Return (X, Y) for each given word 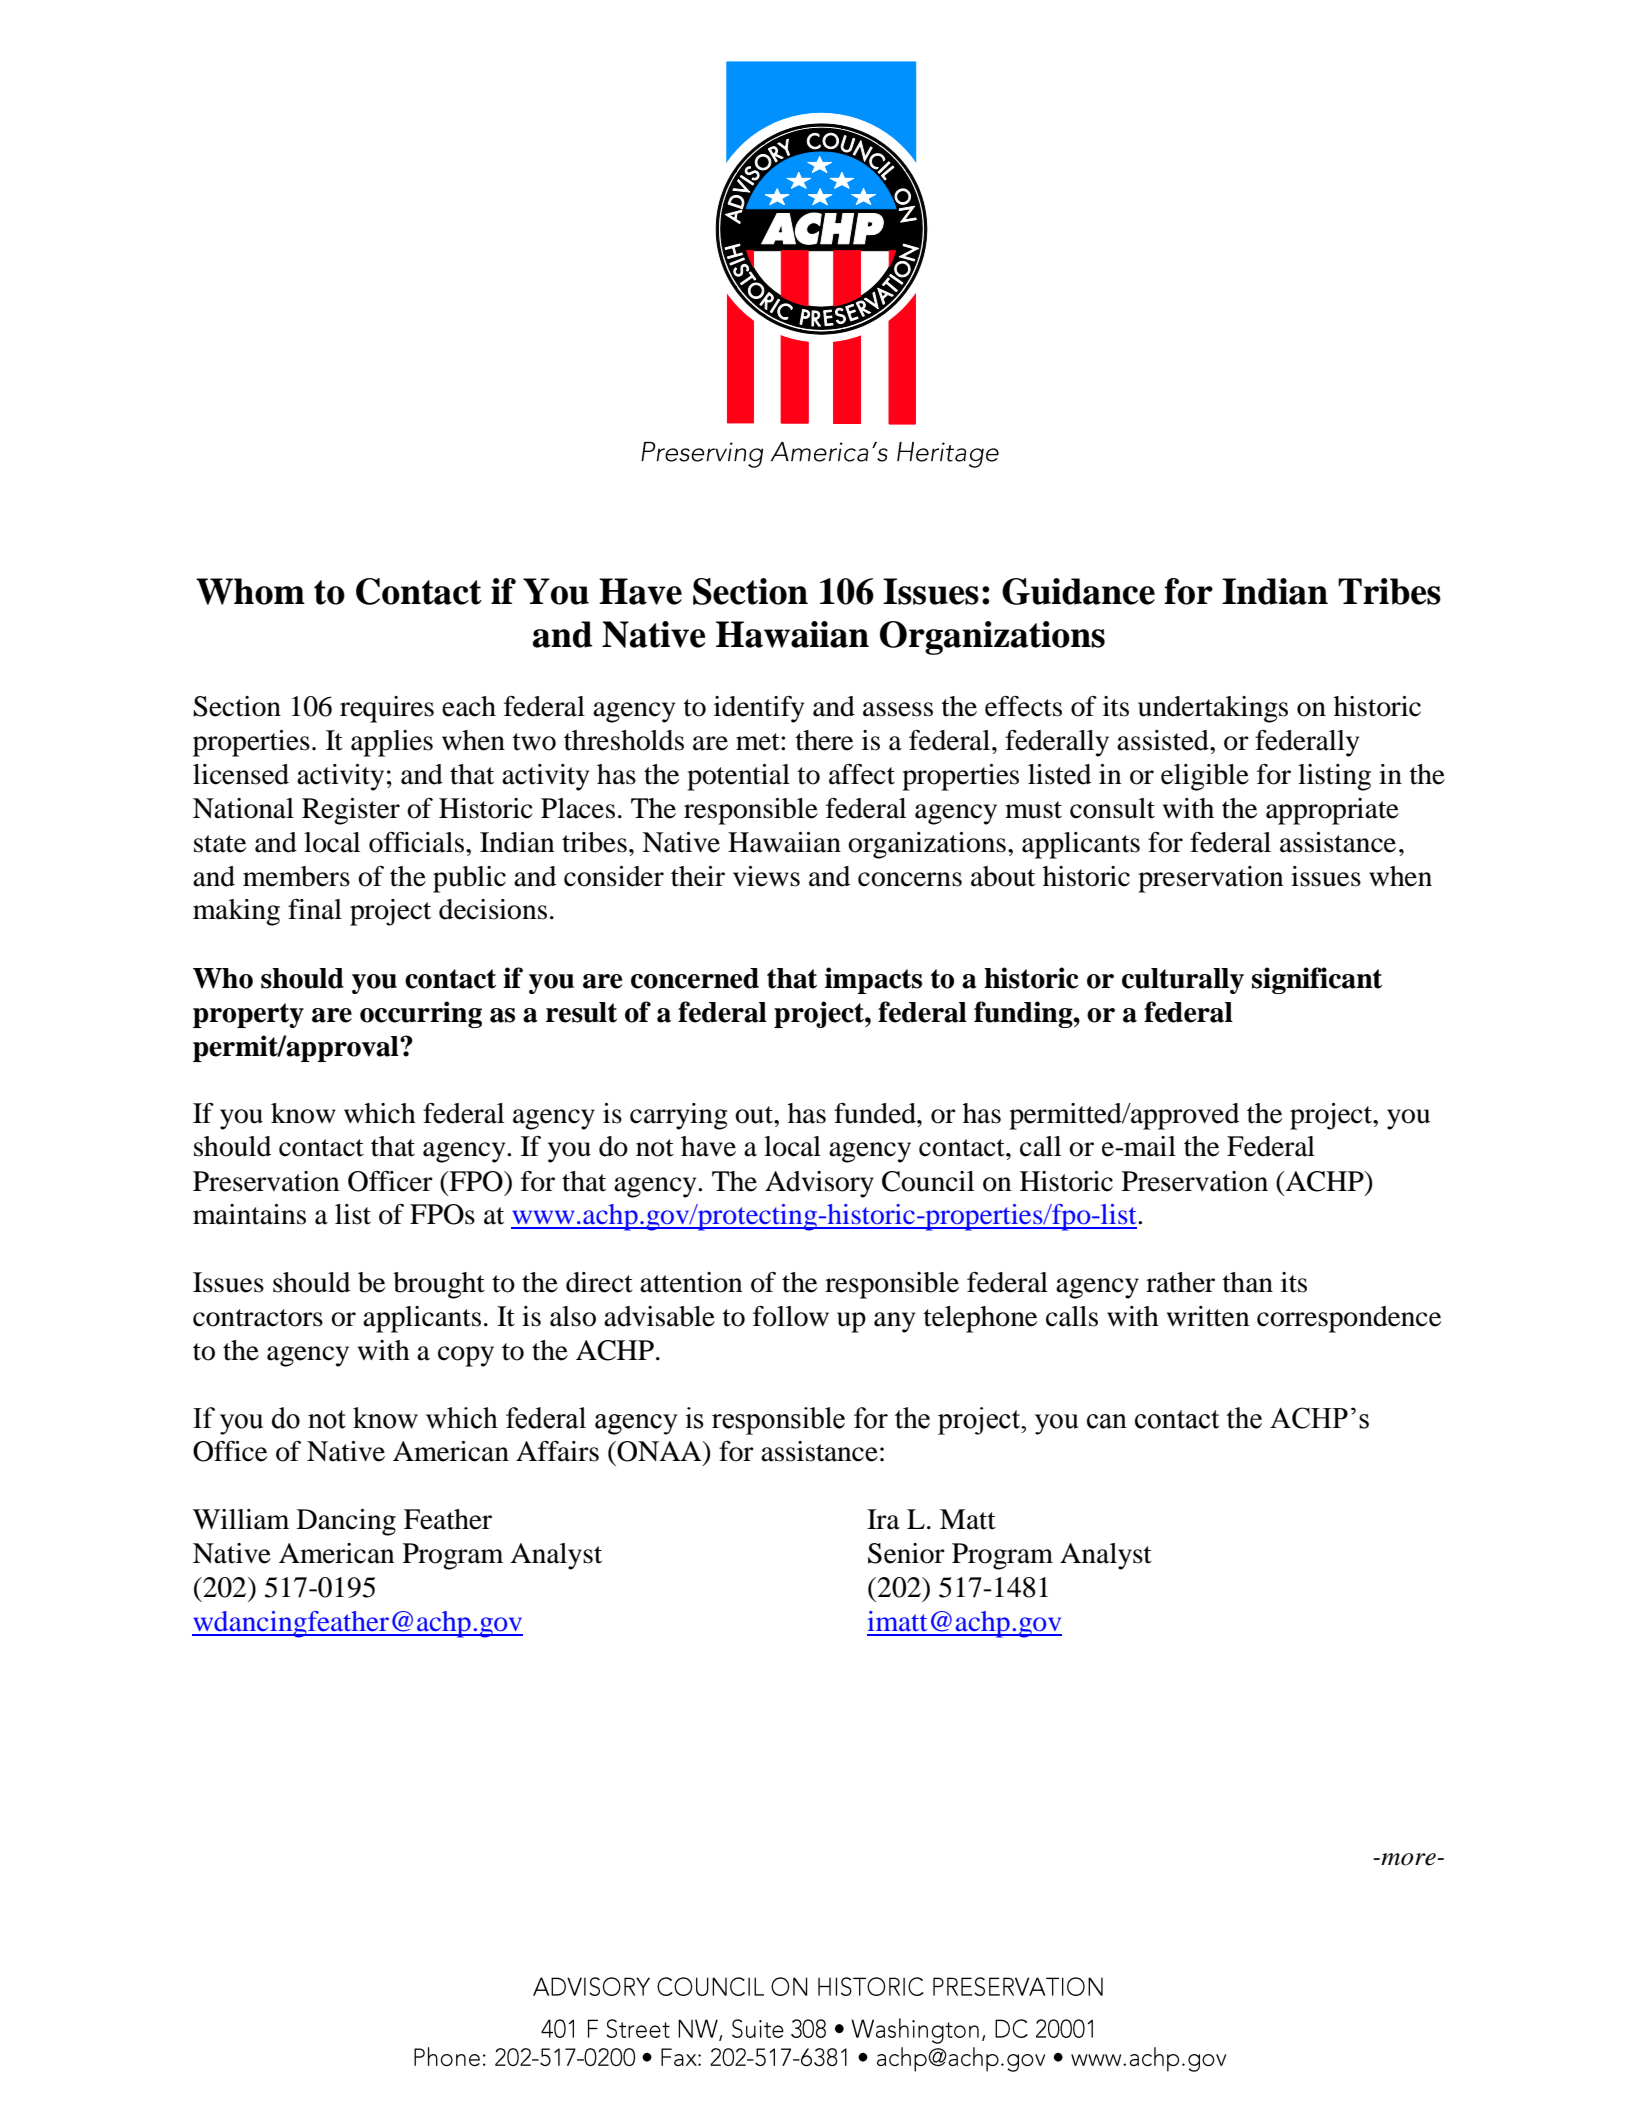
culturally (1183, 981)
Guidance (1078, 591)
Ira (883, 1519)
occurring (421, 1014)
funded (876, 1113)
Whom (250, 591)
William (241, 1519)
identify (759, 709)
